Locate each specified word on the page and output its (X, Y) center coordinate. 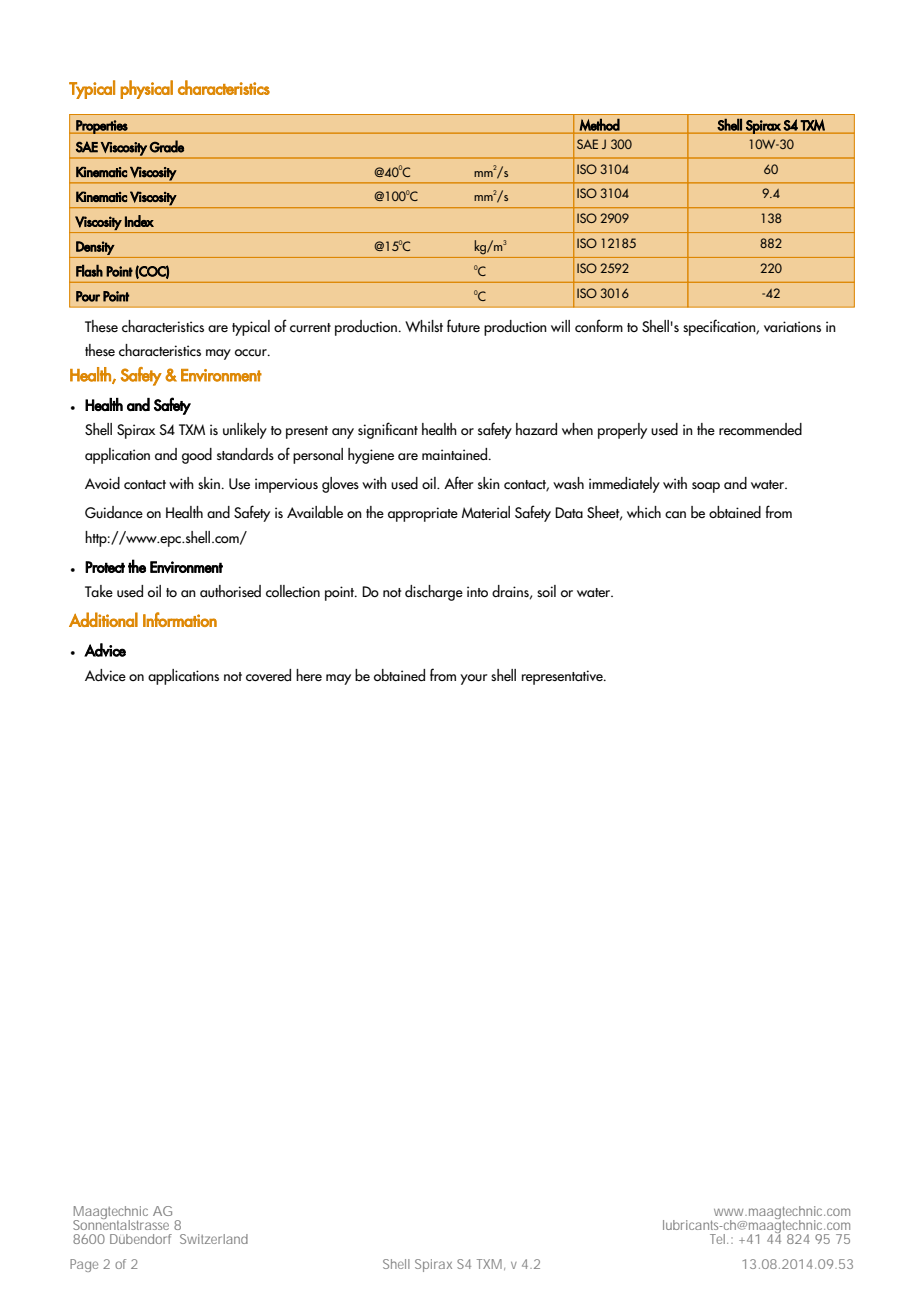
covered (268, 675)
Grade (166, 146)
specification (720, 327)
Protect (105, 567)
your (474, 679)
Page (84, 1265)
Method (599, 124)
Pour (88, 296)
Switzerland (214, 1239)
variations (792, 326)
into (477, 591)
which (644, 512)
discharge (434, 593)
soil (546, 591)
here (309, 675)
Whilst (424, 326)
